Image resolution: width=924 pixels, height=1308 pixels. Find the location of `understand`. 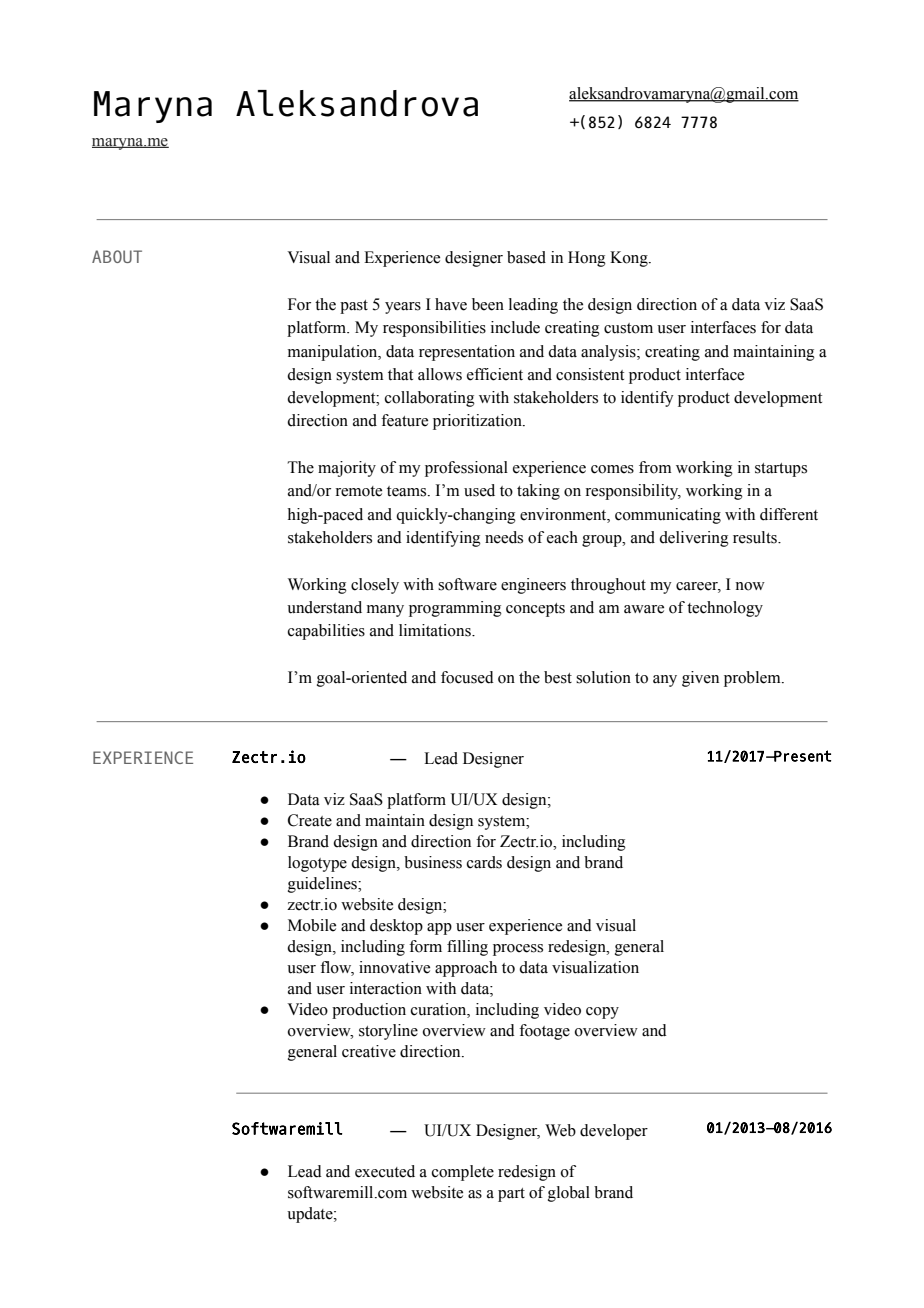

understand is located at coordinates (324, 607).
